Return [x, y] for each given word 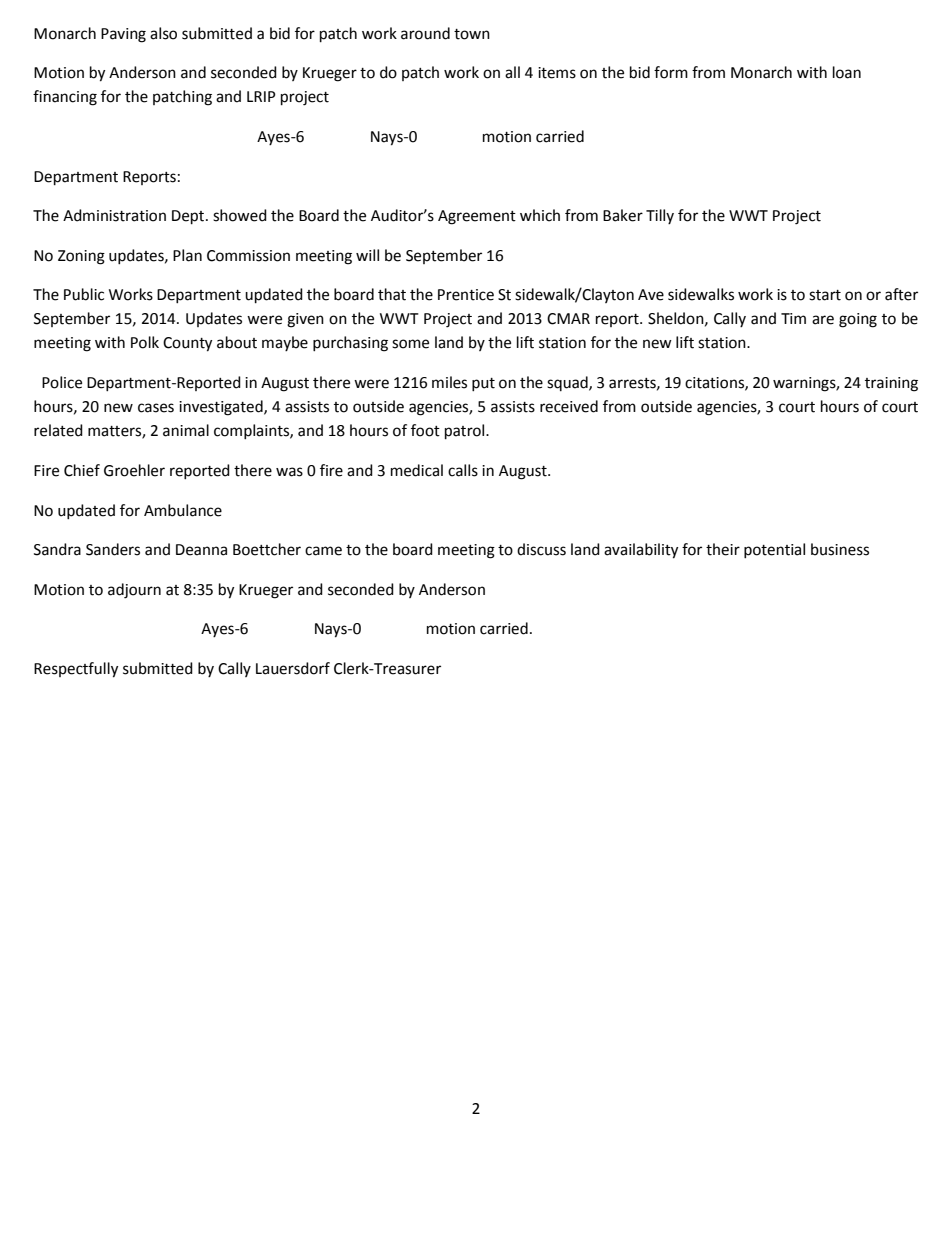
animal [186, 430]
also [163, 33]
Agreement [477, 217]
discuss [541, 549]
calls [463, 470]
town [472, 34]
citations [715, 383]
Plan [187, 255]
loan [847, 72]
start [825, 295]
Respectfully [76, 670]
